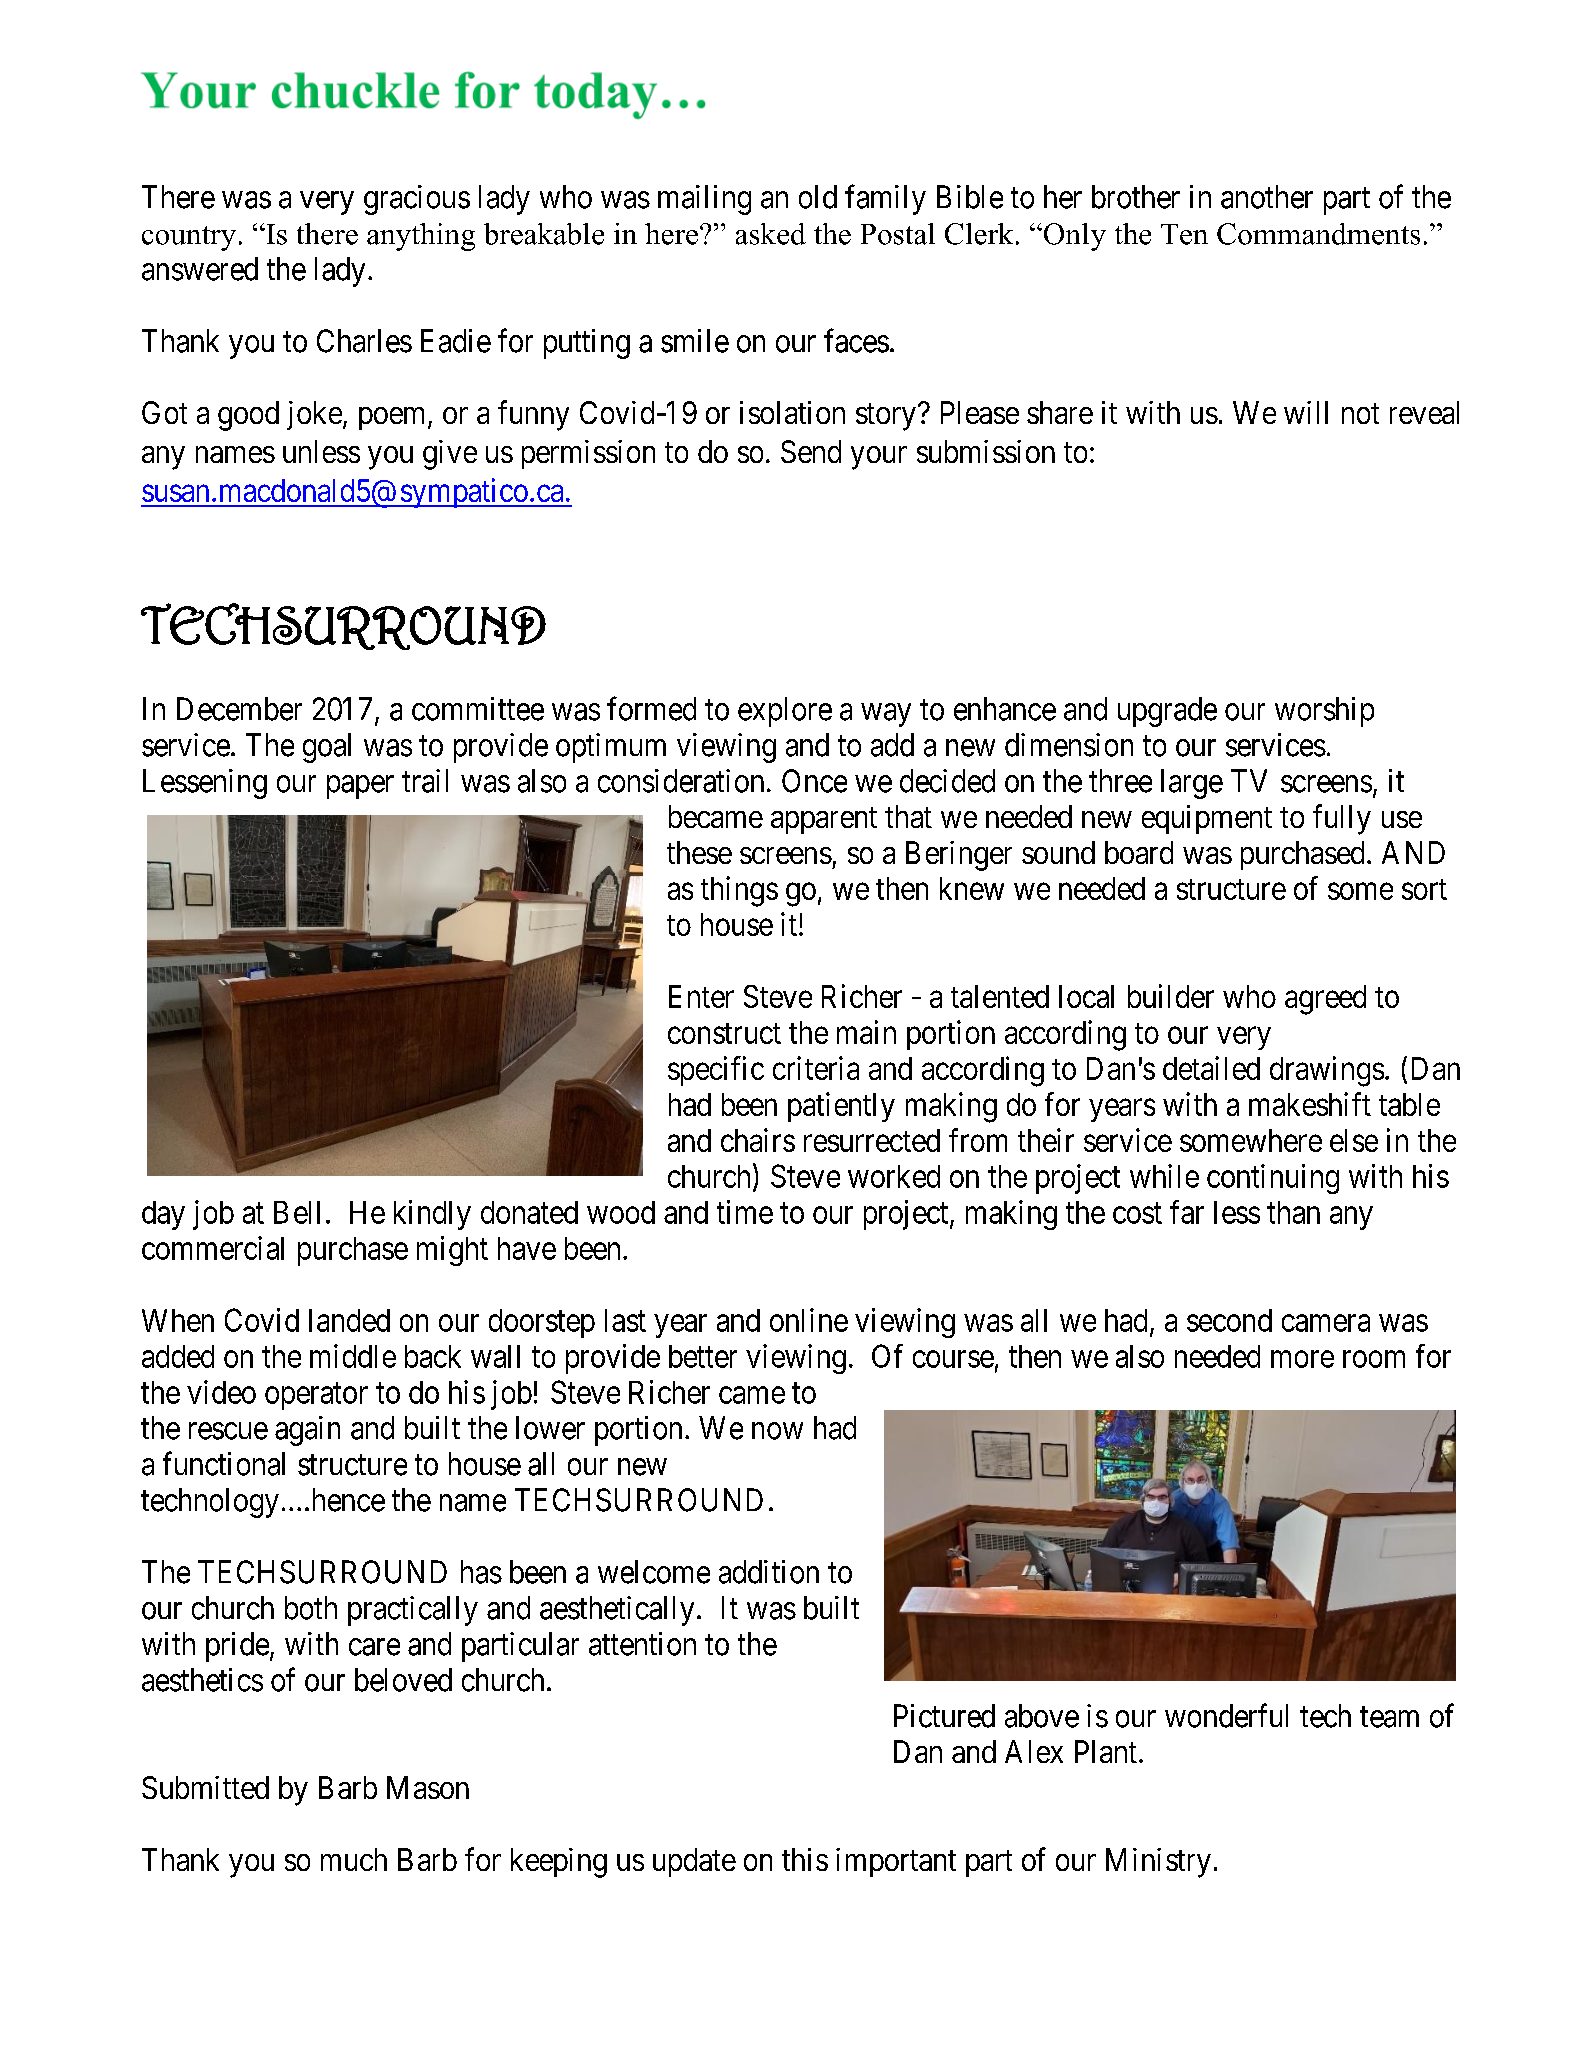 The image size is (1595, 2064). What do you see at coordinates (777, 1431) in the screenshot?
I see `now` at bounding box center [777, 1431].
